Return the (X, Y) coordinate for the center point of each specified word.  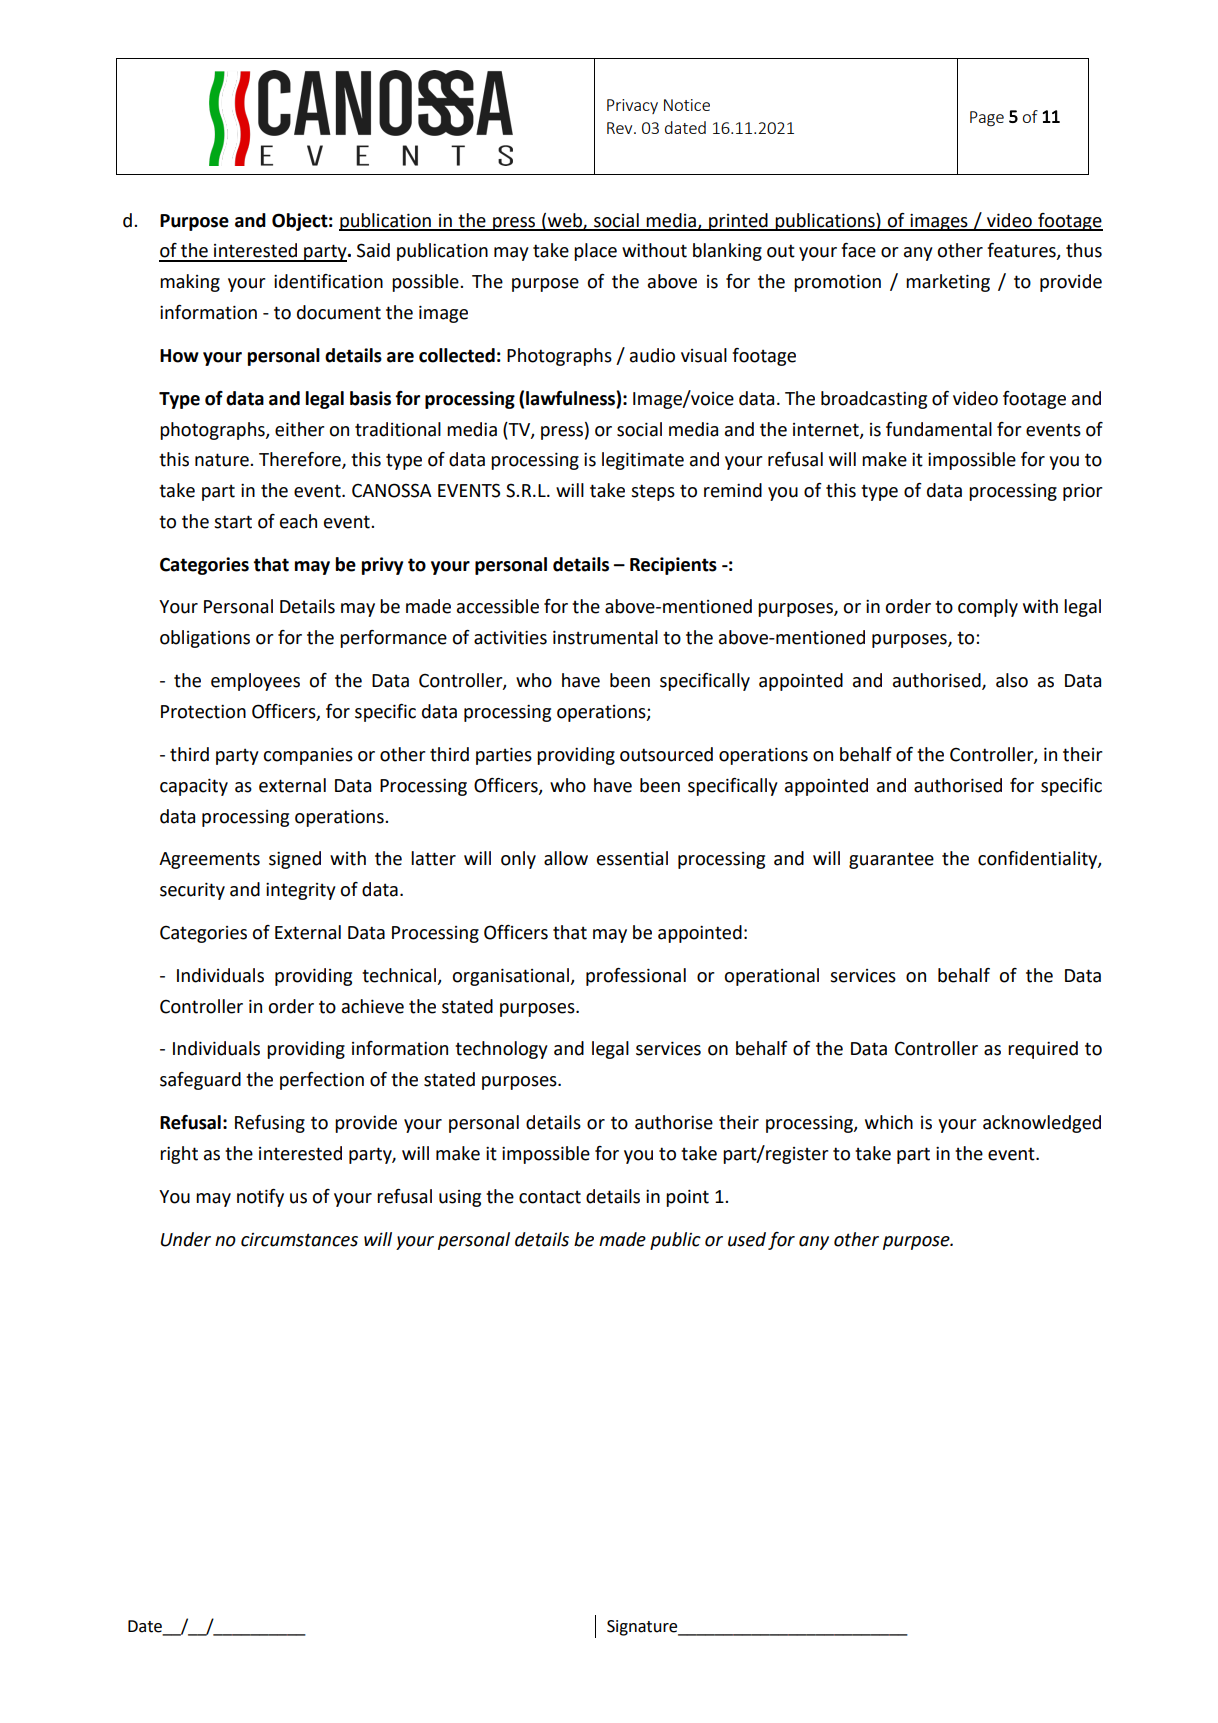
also (1012, 680)
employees (255, 682)
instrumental (605, 637)
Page (987, 119)
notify (260, 1198)
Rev (621, 128)
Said (373, 250)
